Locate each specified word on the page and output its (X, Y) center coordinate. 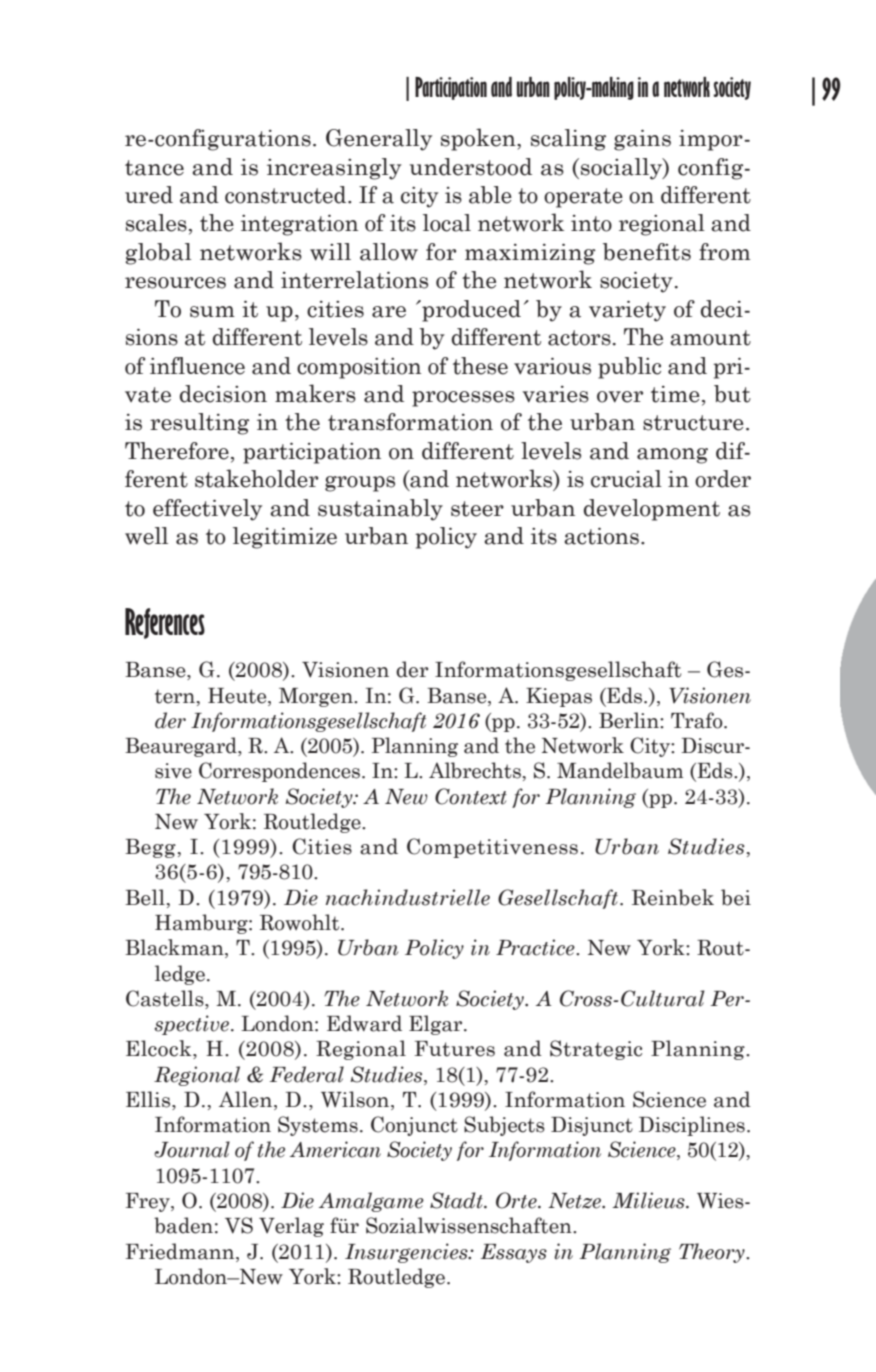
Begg (150, 848)
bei (736, 897)
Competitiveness (492, 848)
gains (642, 140)
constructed (287, 195)
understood (471, 167)
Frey (149, 1202)
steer (477, 509)
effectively (207, 510)
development (652, 510)
